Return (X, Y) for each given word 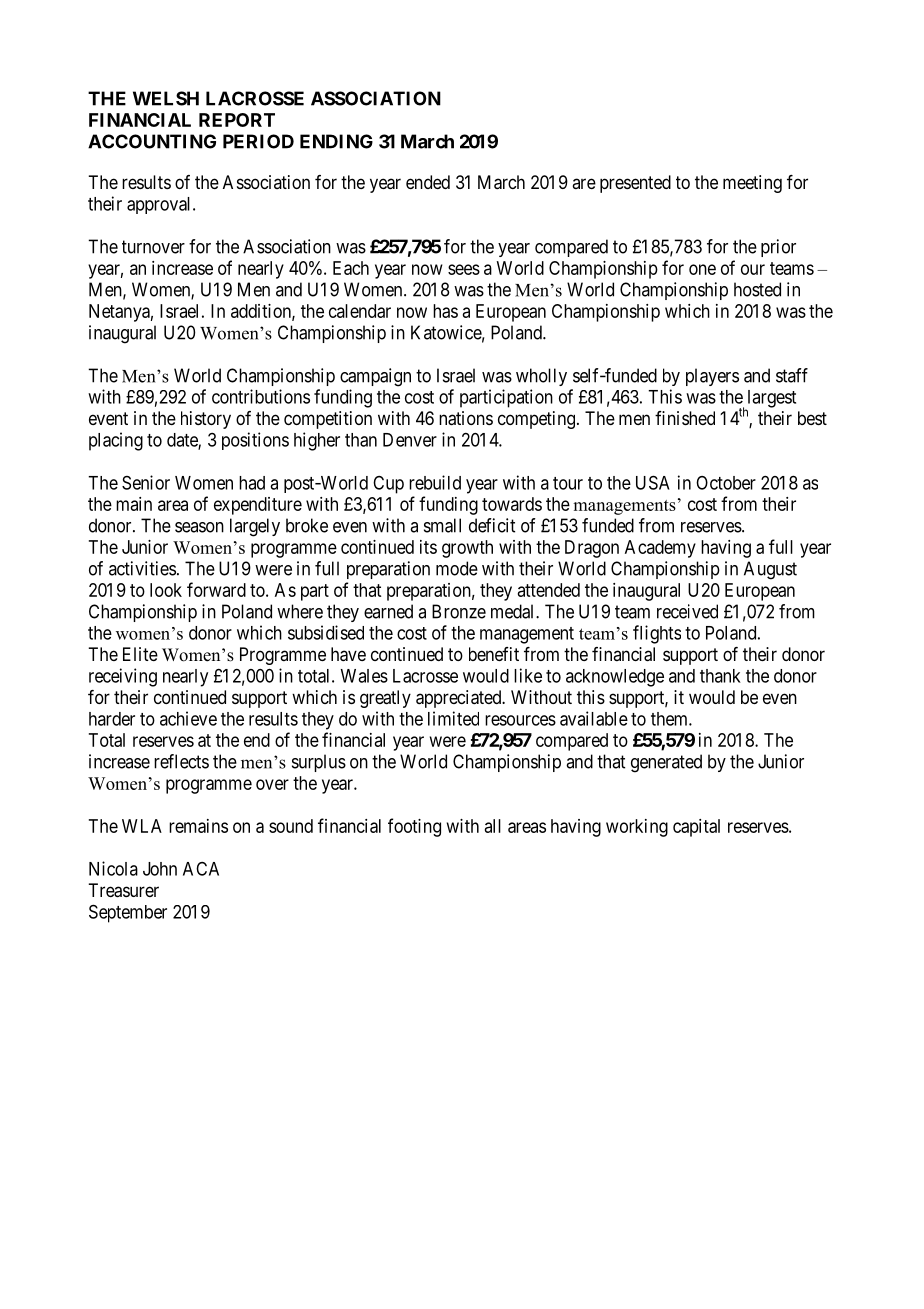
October (726, 483)
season (199, 527)
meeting (752, 184)
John (160, 869)
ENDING (336, 141)
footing (414, 827)
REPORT (237, 120)
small (442, 525)
